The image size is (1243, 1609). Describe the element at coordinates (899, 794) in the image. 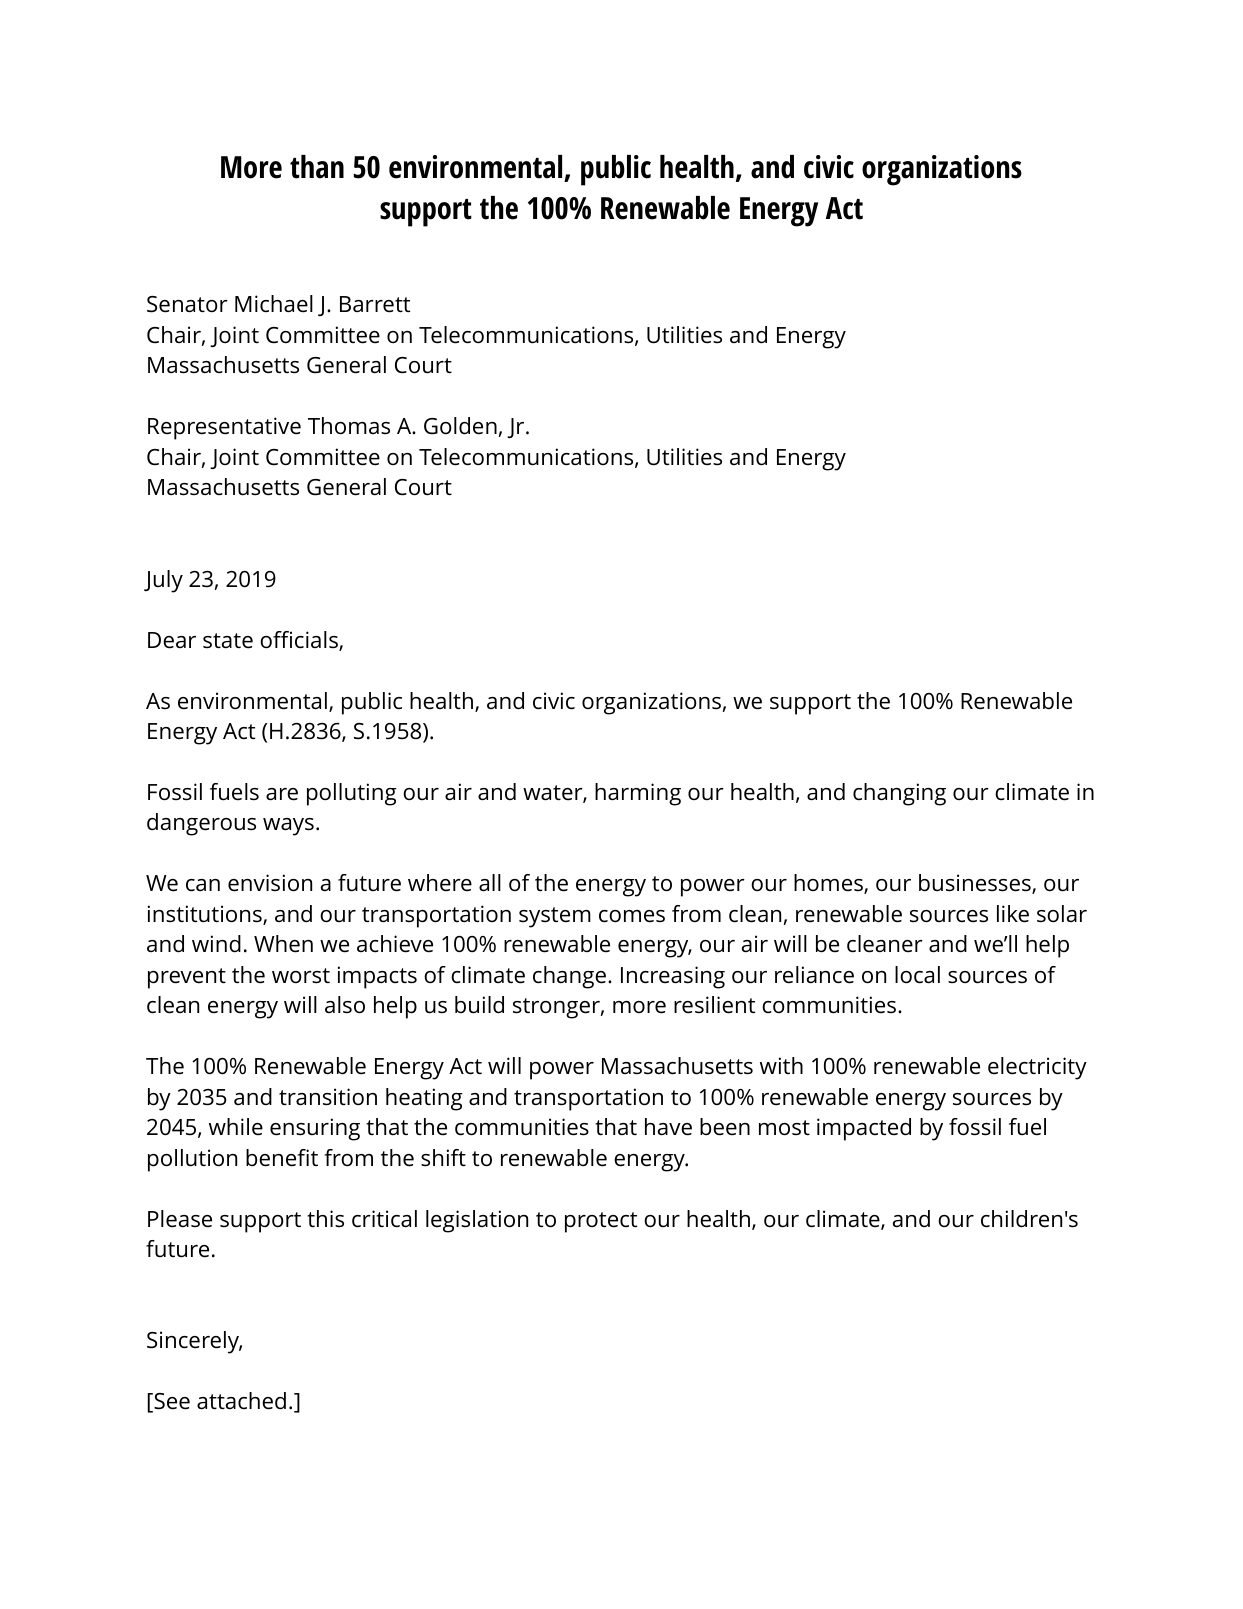

I see `changing` at that location.
